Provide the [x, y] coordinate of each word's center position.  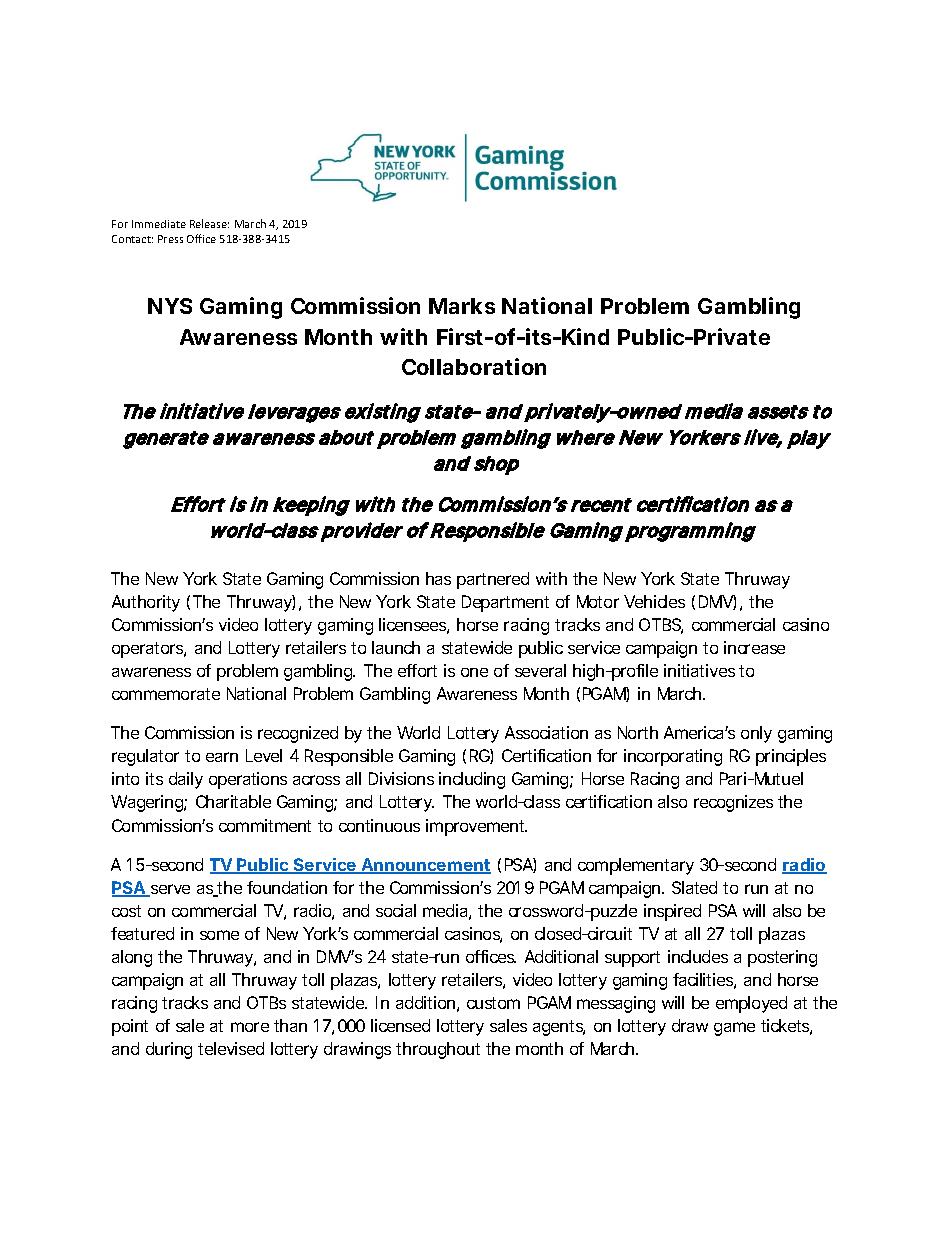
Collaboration [474, 366]
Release [209, 223]
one [474, 672]
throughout [438, 1050]
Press [170, 239]
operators [148, 650]
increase [754, 647]
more [250, 1027]
